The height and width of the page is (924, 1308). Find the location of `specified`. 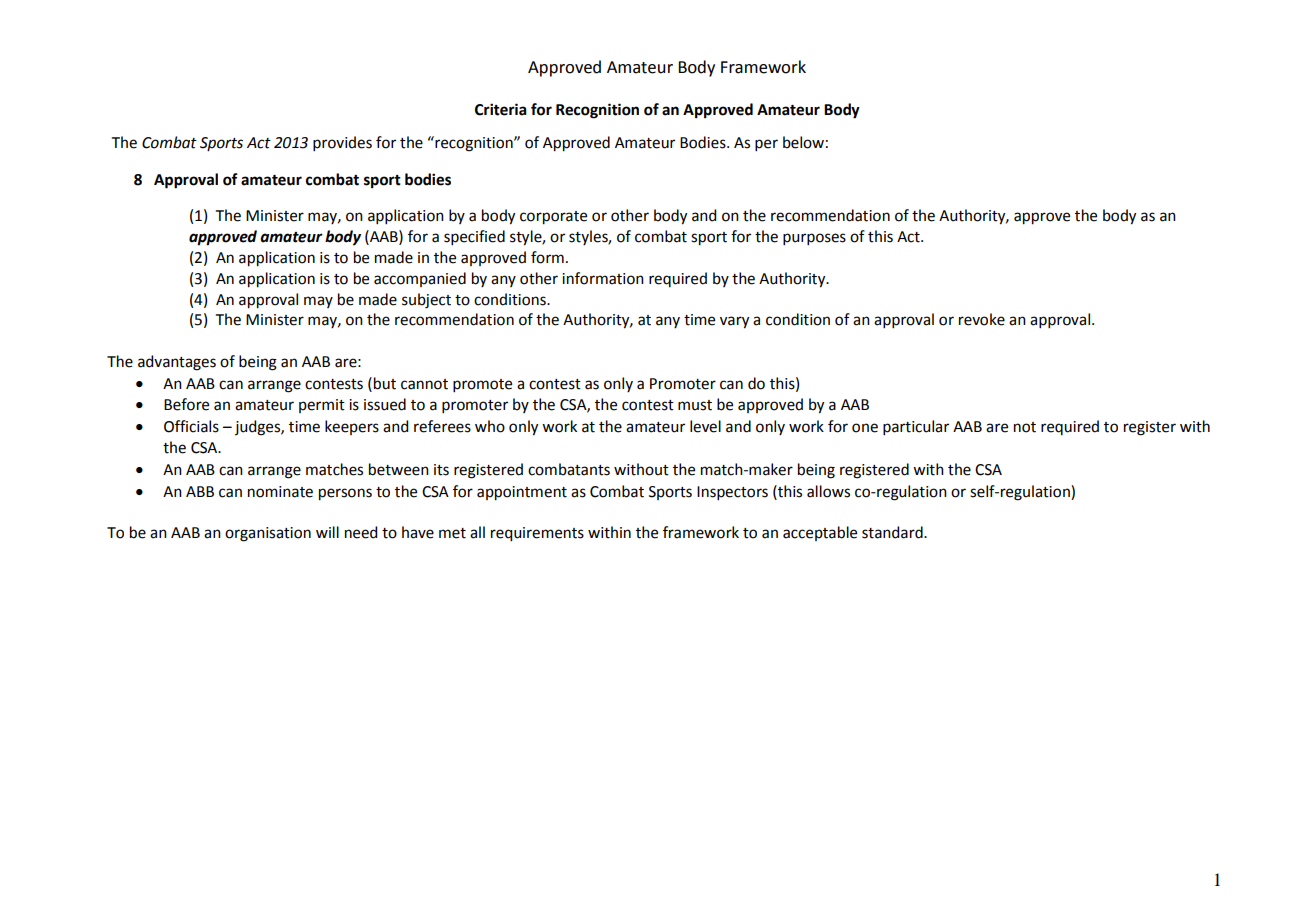

specified is located at coordinates (474, 237).
